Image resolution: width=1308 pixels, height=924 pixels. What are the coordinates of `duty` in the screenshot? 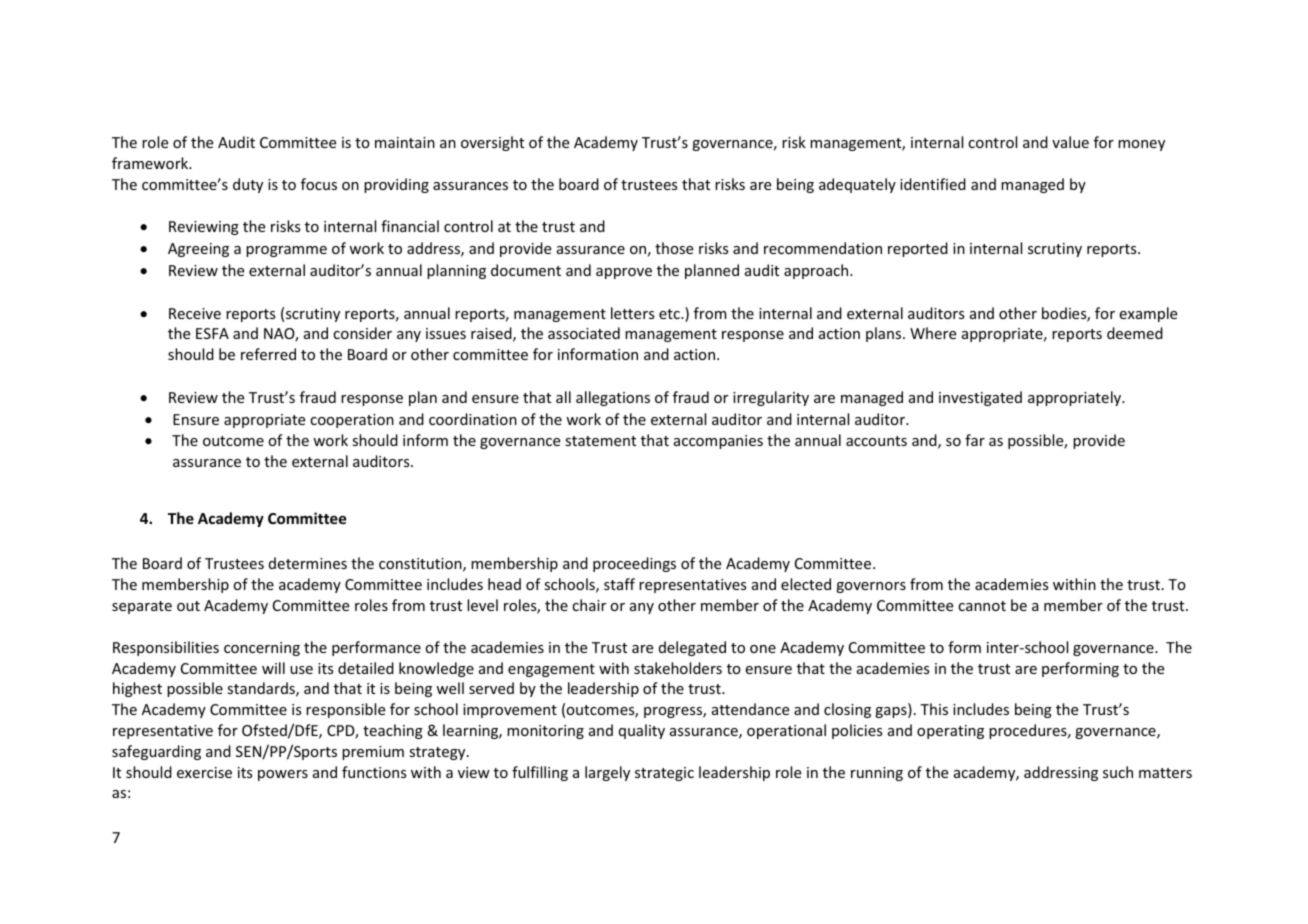 It's located at (248, 185).
